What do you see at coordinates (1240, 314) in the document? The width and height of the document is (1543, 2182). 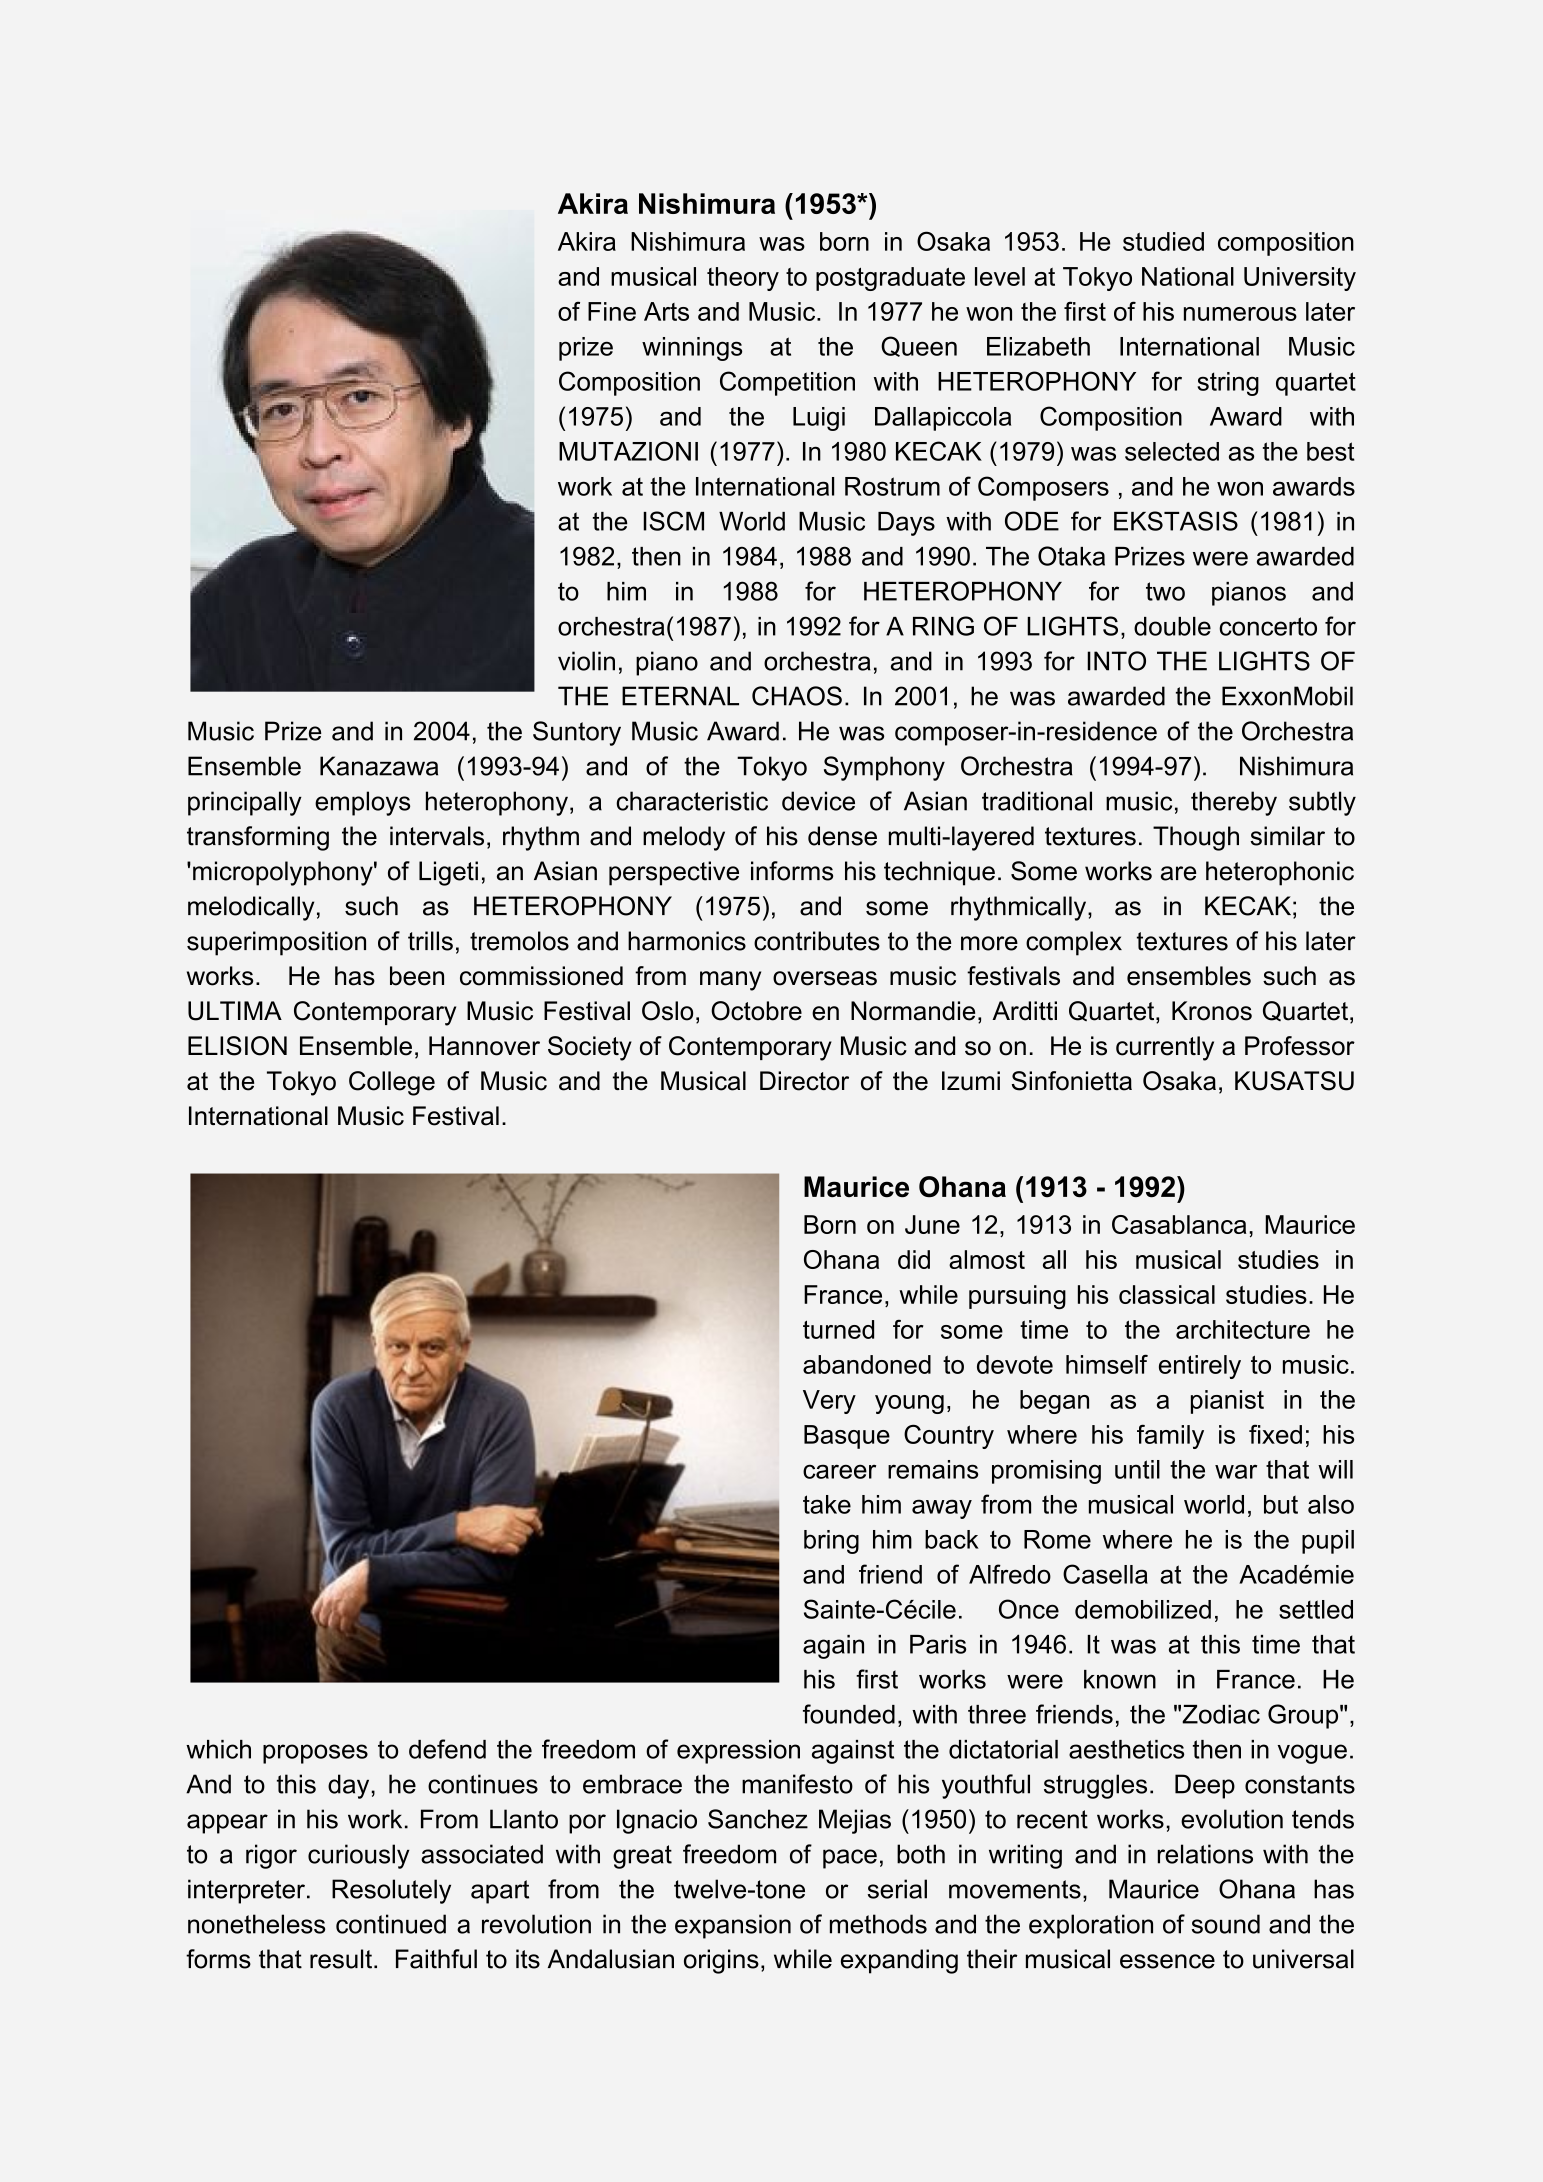 I see `numerous` at bounding box center [1240, 314].
